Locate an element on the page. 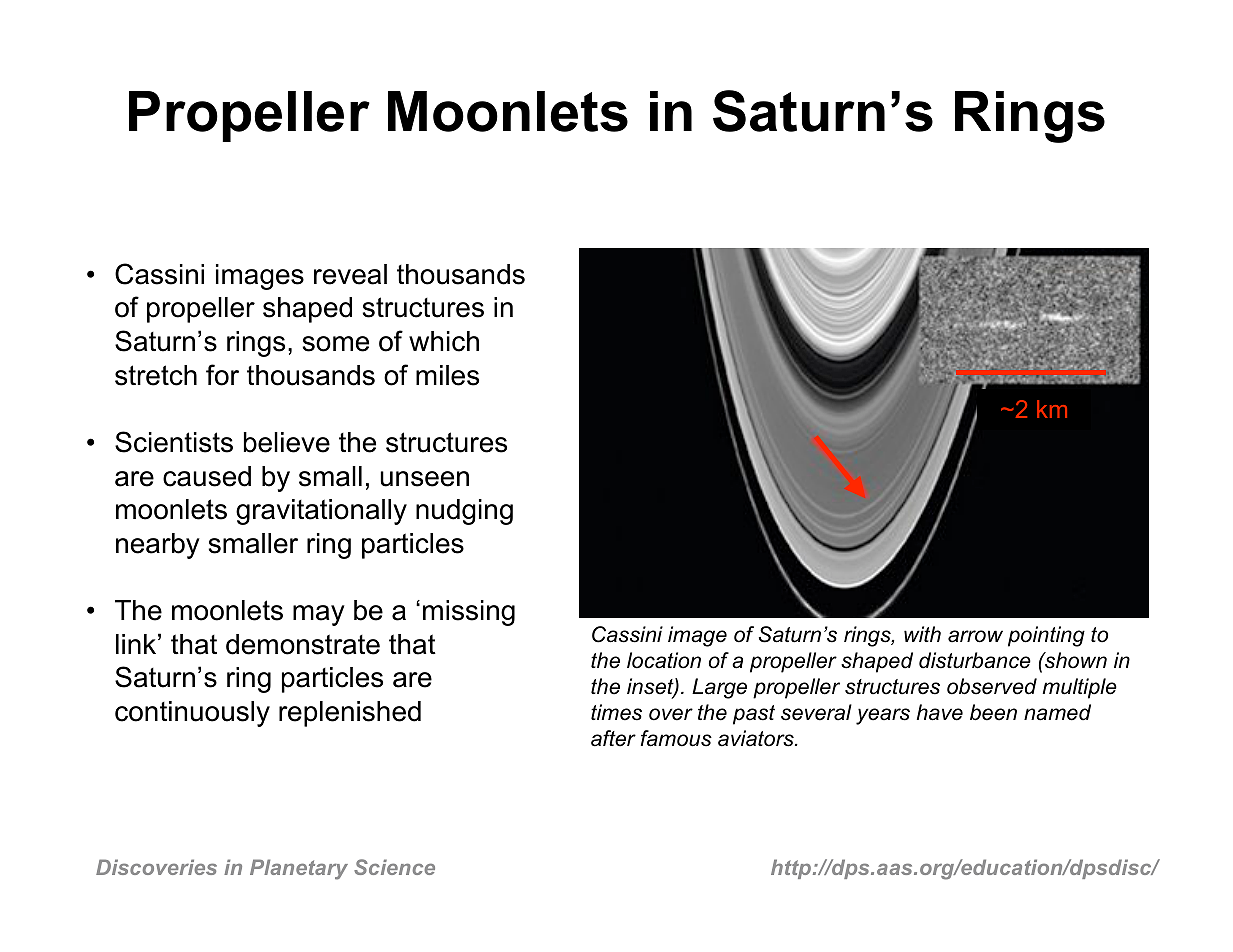 The width and height of the document is (1233, 952). miles is located at coordinates (447, 375).
